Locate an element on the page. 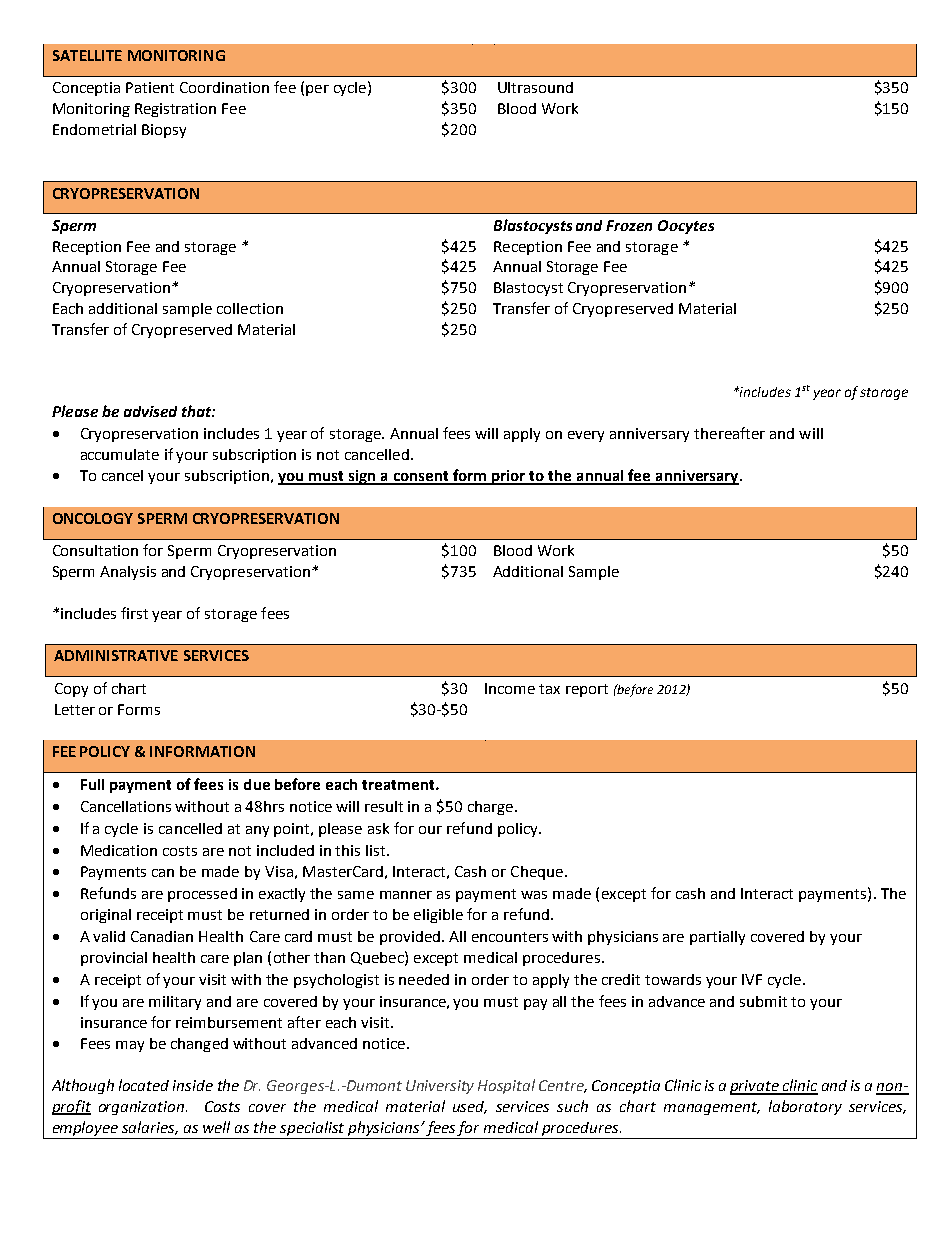  management is located at coordinates (712, 1108).
